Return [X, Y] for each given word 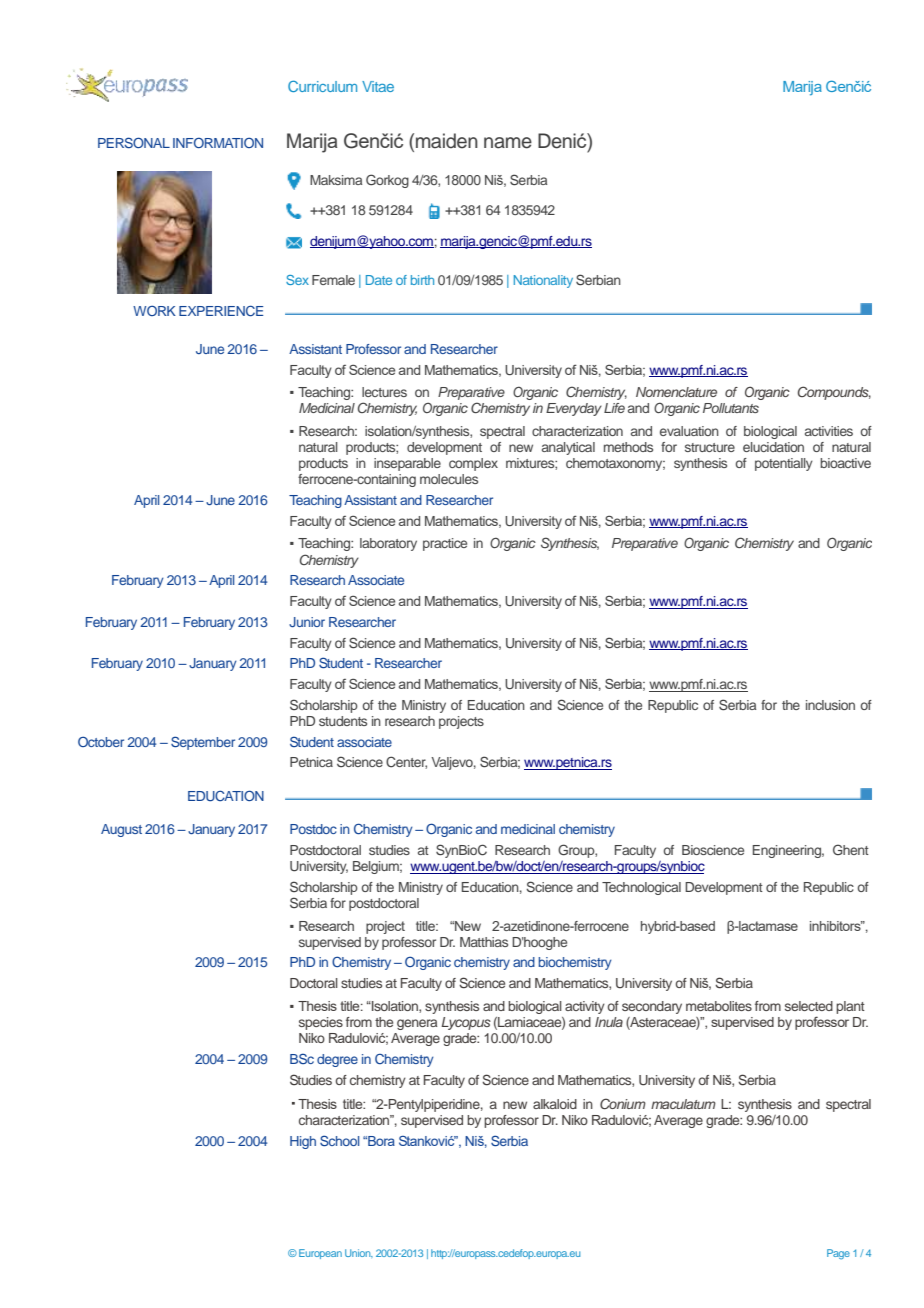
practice [445, 544]
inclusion [830, 705]
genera [417, 1024]
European [320, 1254]
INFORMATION [218, 142]
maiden [447, 141]
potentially [784, 464]
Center [406, 762]
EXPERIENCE [221, 311]
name [508, 143]
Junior [307, 622]
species [321, 1023]
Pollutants [731, 408]
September [203, 743]
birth [422, 280]
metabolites [719, 1006]
